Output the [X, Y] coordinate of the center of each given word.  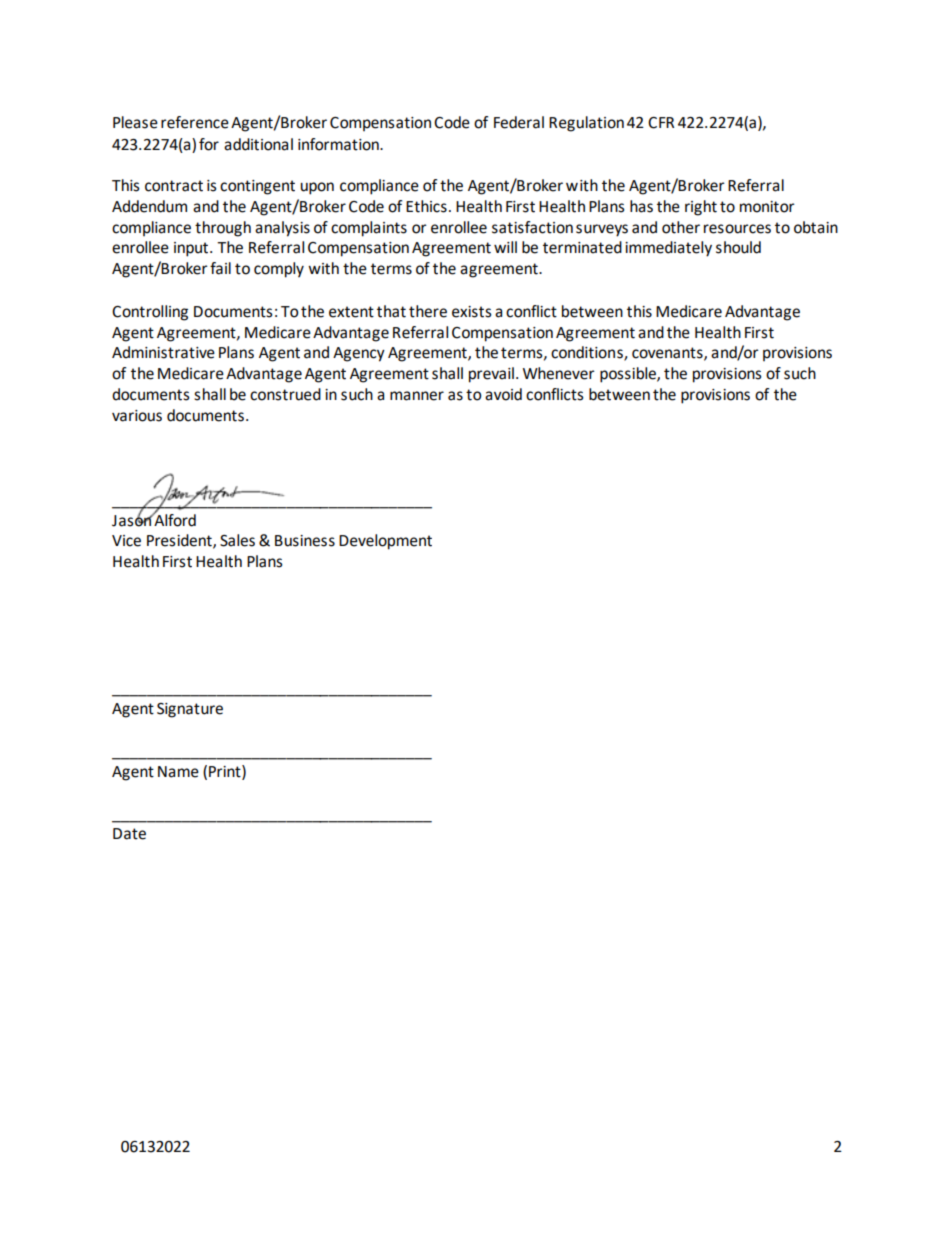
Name [178, 772]
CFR [661, 123]
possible [629, 375]
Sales [237, 540]
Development [385, 542]
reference [195, 122]
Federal [519, 122]
